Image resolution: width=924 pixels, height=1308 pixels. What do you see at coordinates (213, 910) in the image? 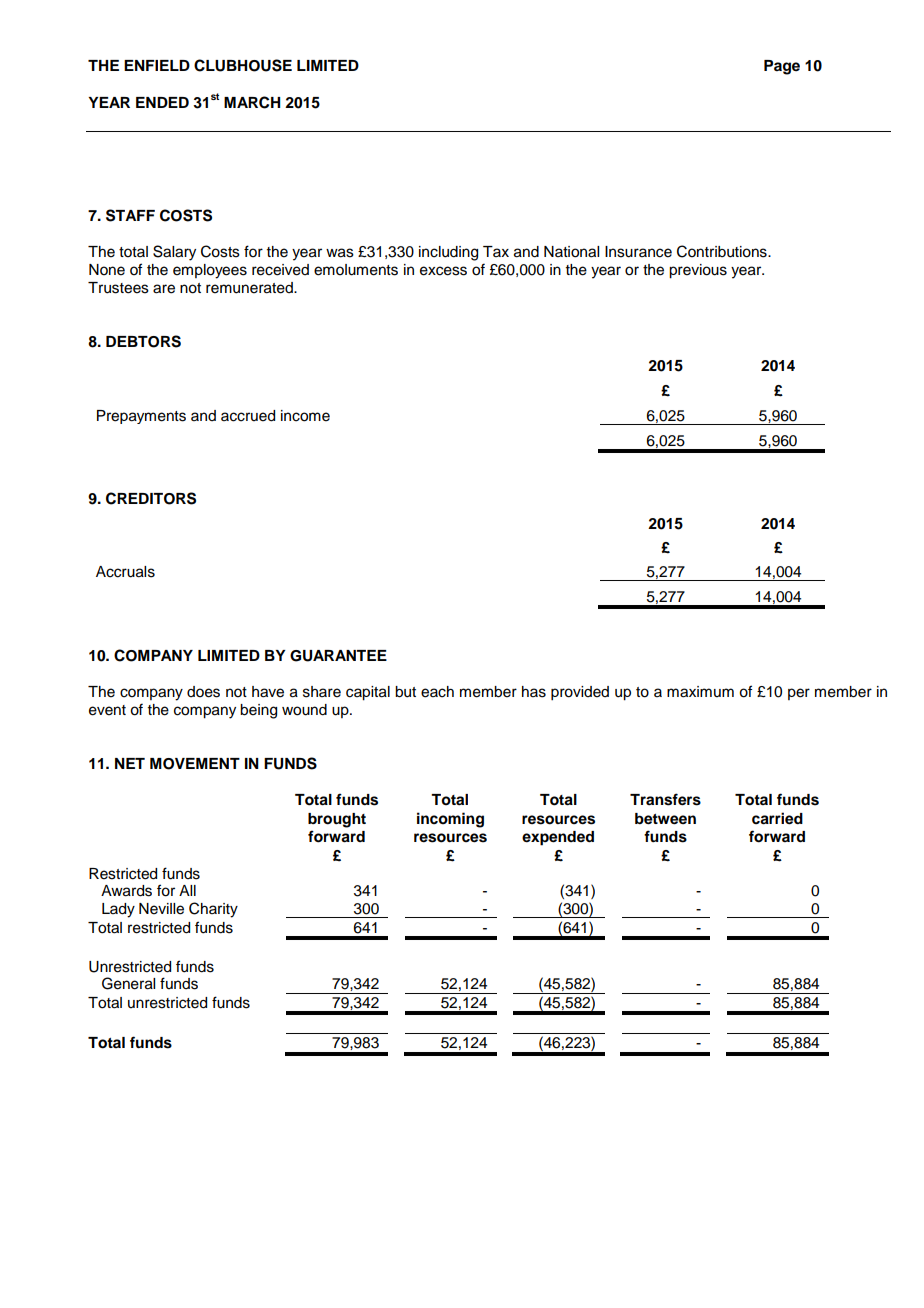
I see `Charity` at bounding box center [213, 910].
